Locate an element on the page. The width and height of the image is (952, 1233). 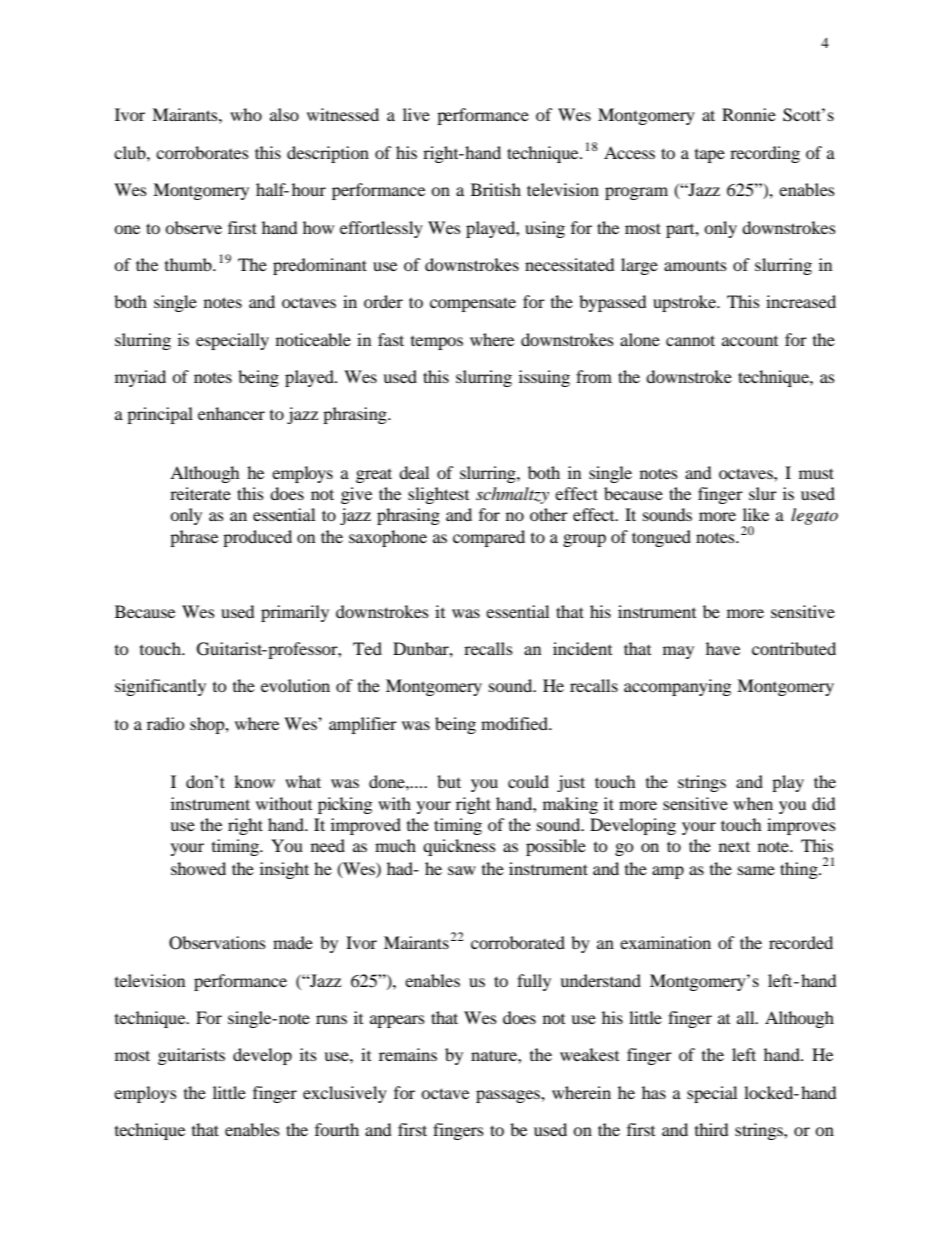
could is located at coordinates (528, 781).
